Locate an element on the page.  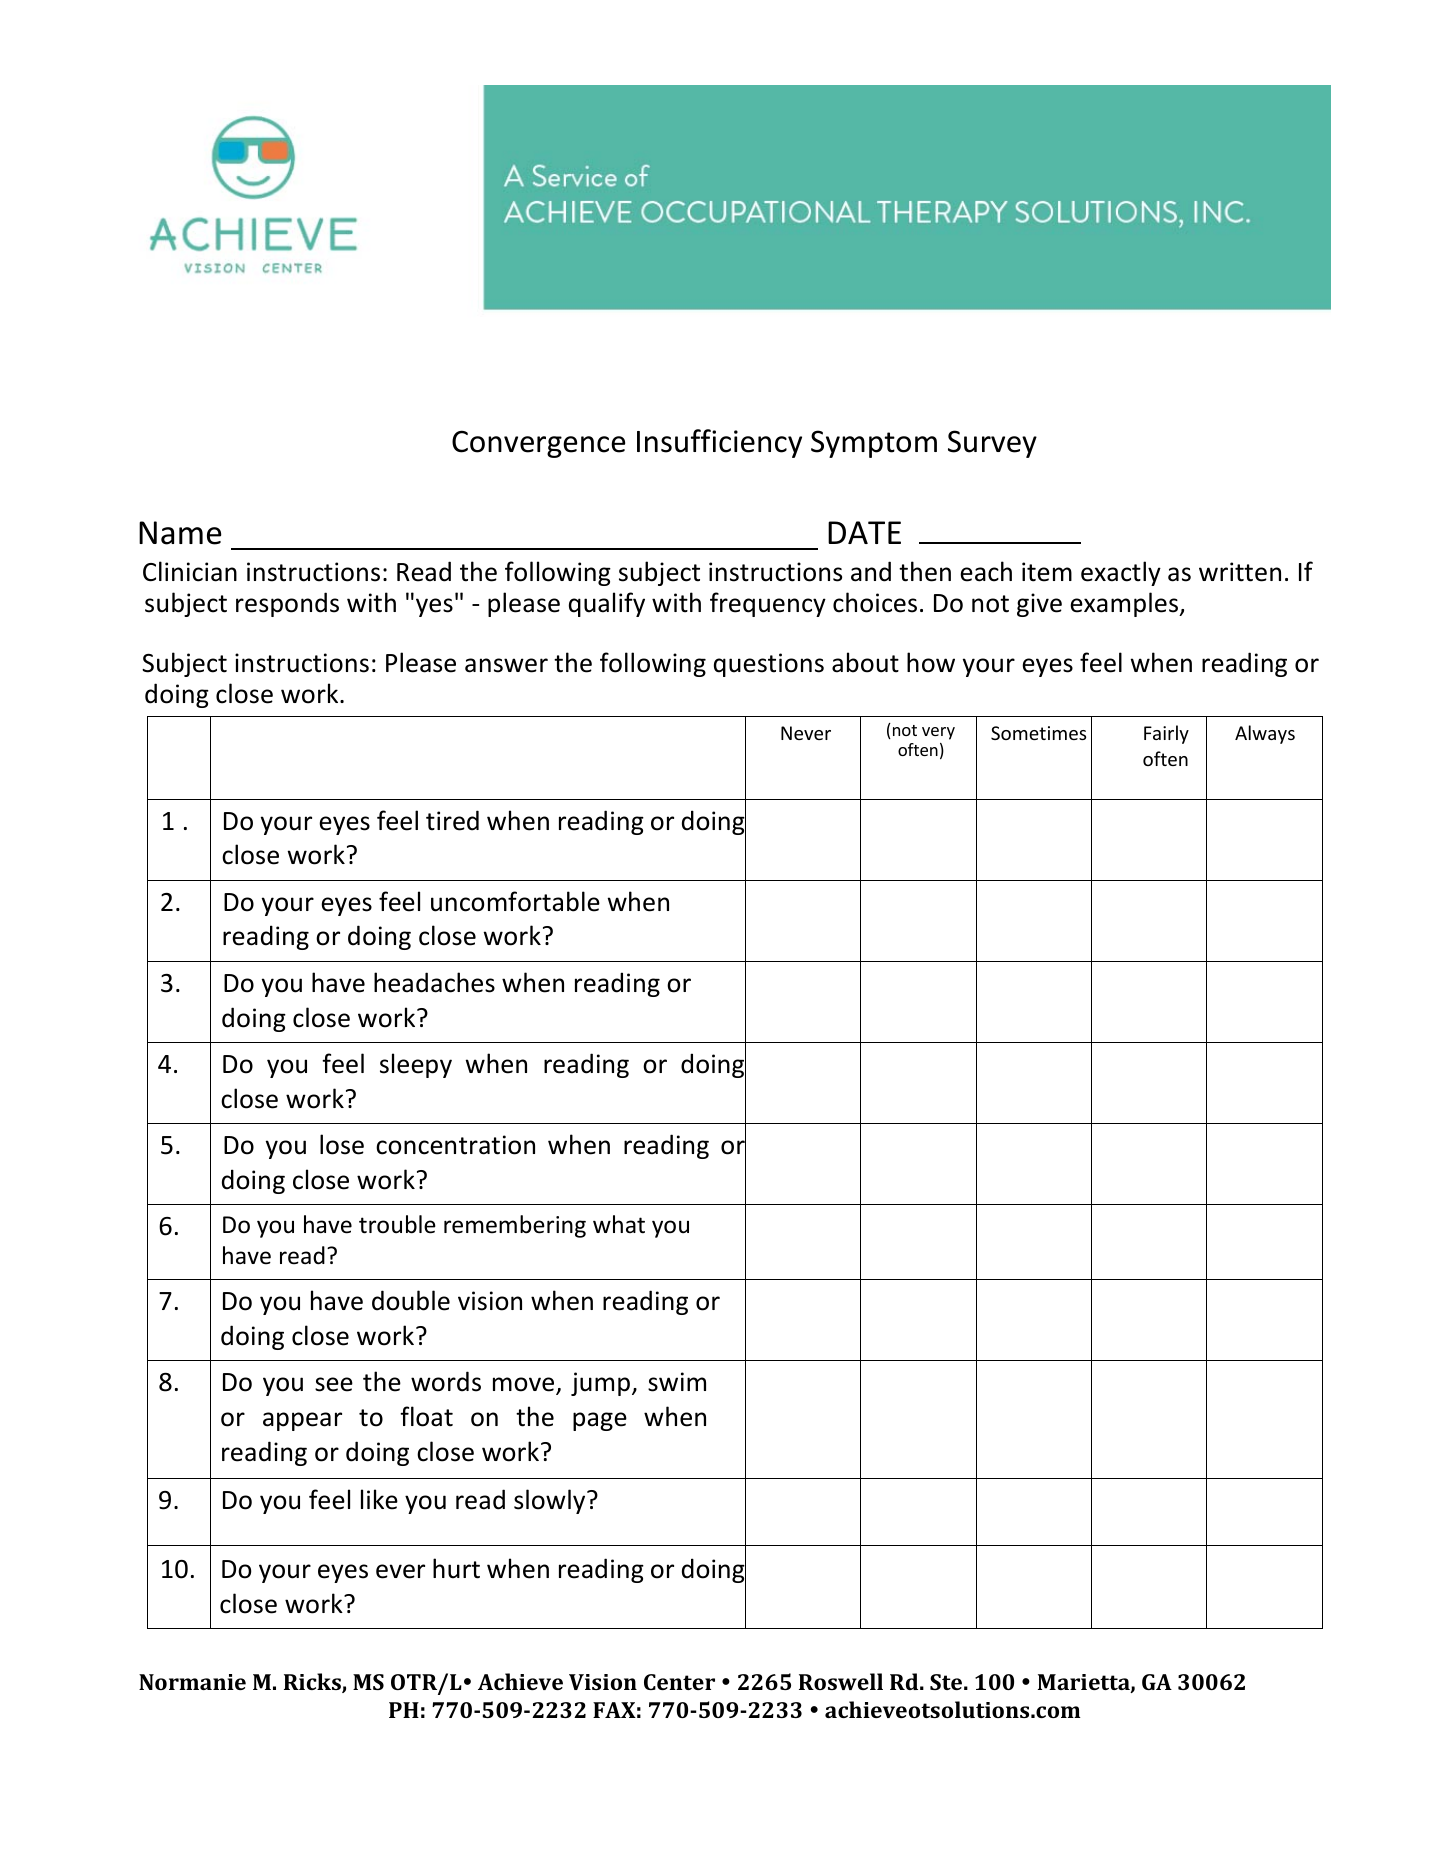
Fairly is located at coordinates (1166, 734).
